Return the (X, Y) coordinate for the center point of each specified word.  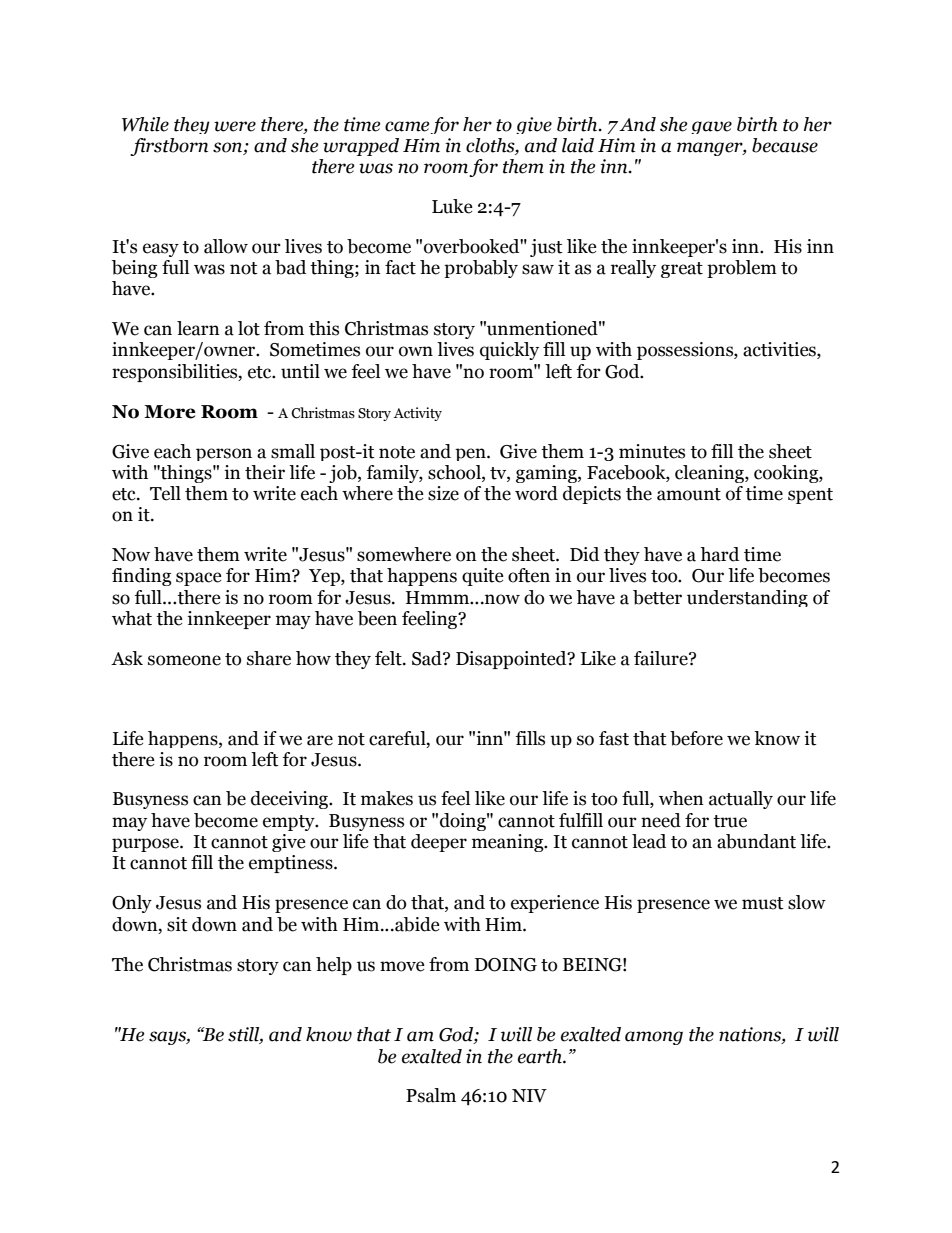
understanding (747, 598)
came (407, 126)
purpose (146, 845)
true (730, 821)
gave (711, 127)
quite (483, 577)
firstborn (169, 147)
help (334, 966)
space (199, 579)
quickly (509, 351)
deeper (439, 843)
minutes (652, 451)
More (170, 412)
